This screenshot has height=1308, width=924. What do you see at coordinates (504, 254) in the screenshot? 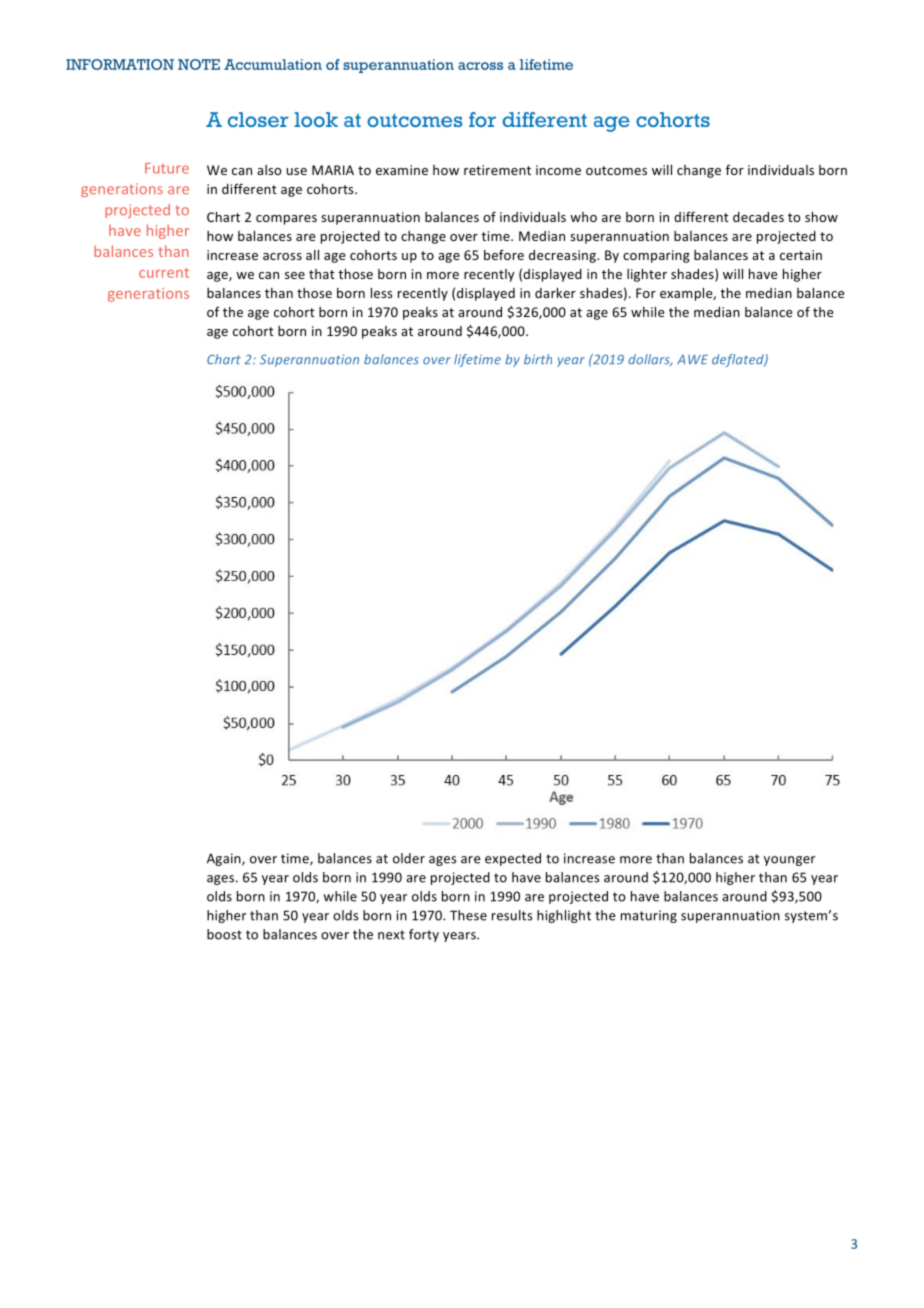
I see `before` at bounding box center [504, 254].
